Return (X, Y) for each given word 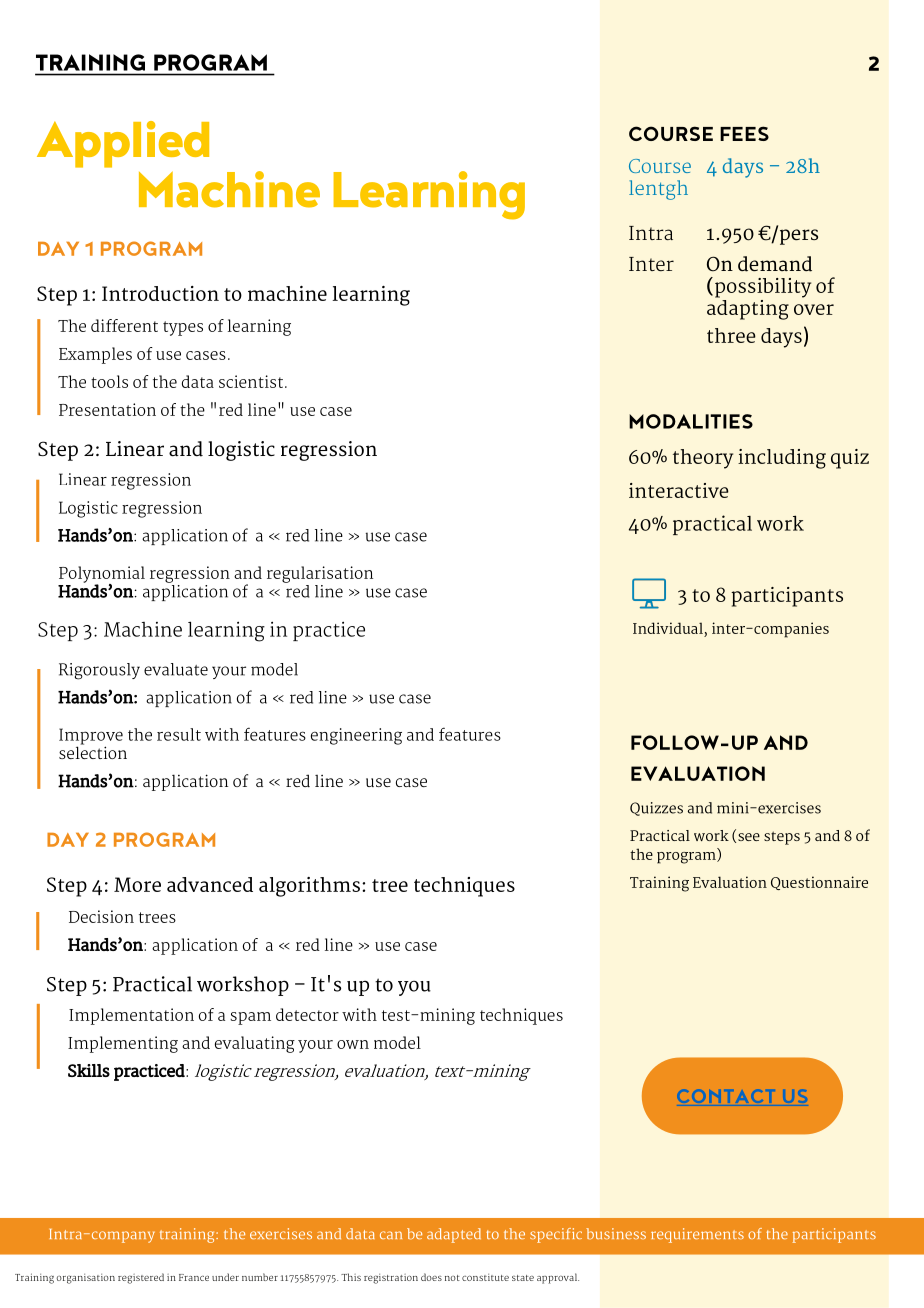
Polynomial (102, 575)
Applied (123, 144)
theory (703, 459)
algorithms (309, 887)
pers (797, 236)
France (194, 1277)
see (749, 837)
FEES (744, 133)
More (137, 884)
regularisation (320, 574)
